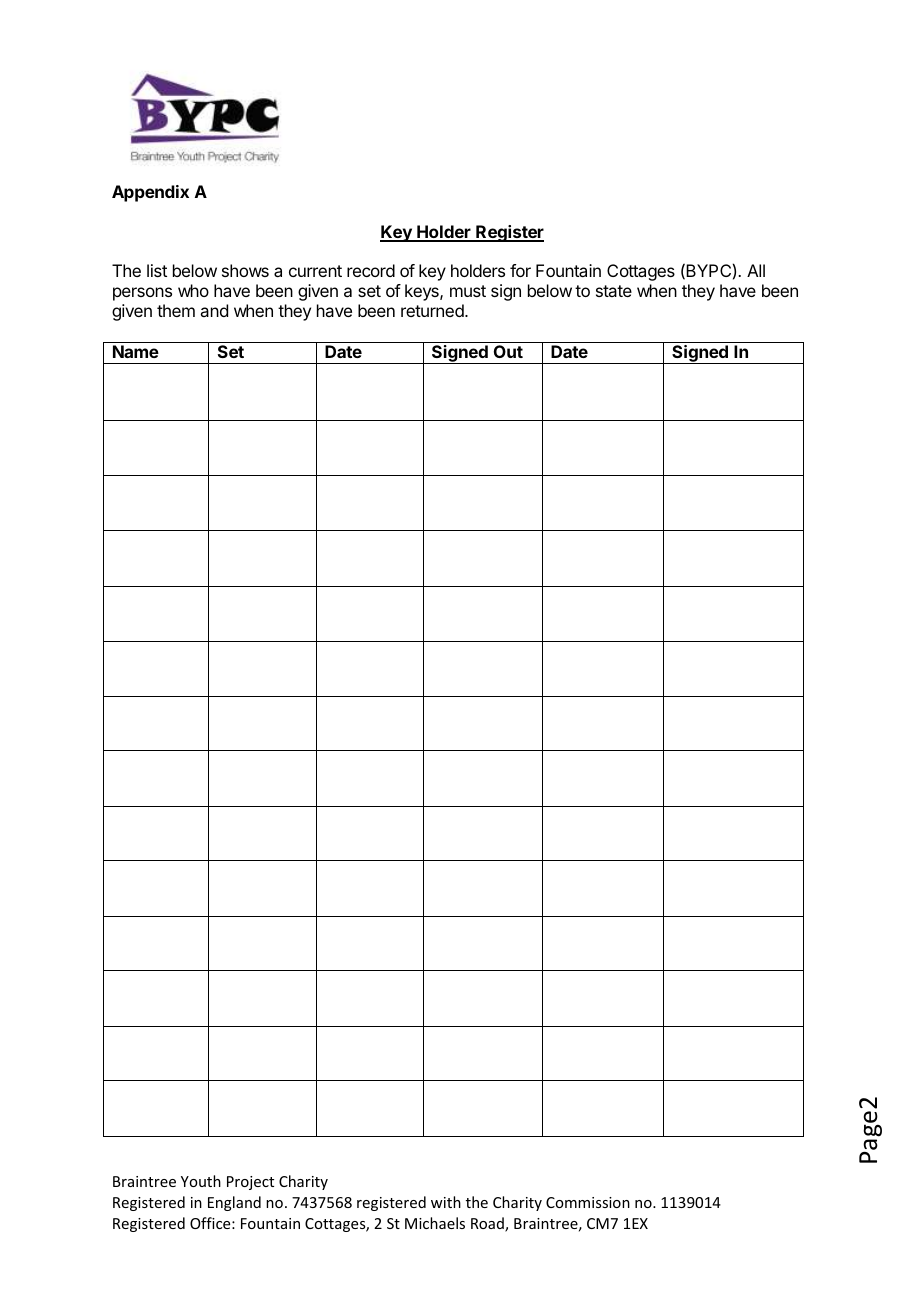 The image size is (924, 1308). What do you see at coordinates (136, 351) in the screenshot?
I see `Name` at bounding box center [136, 351].
